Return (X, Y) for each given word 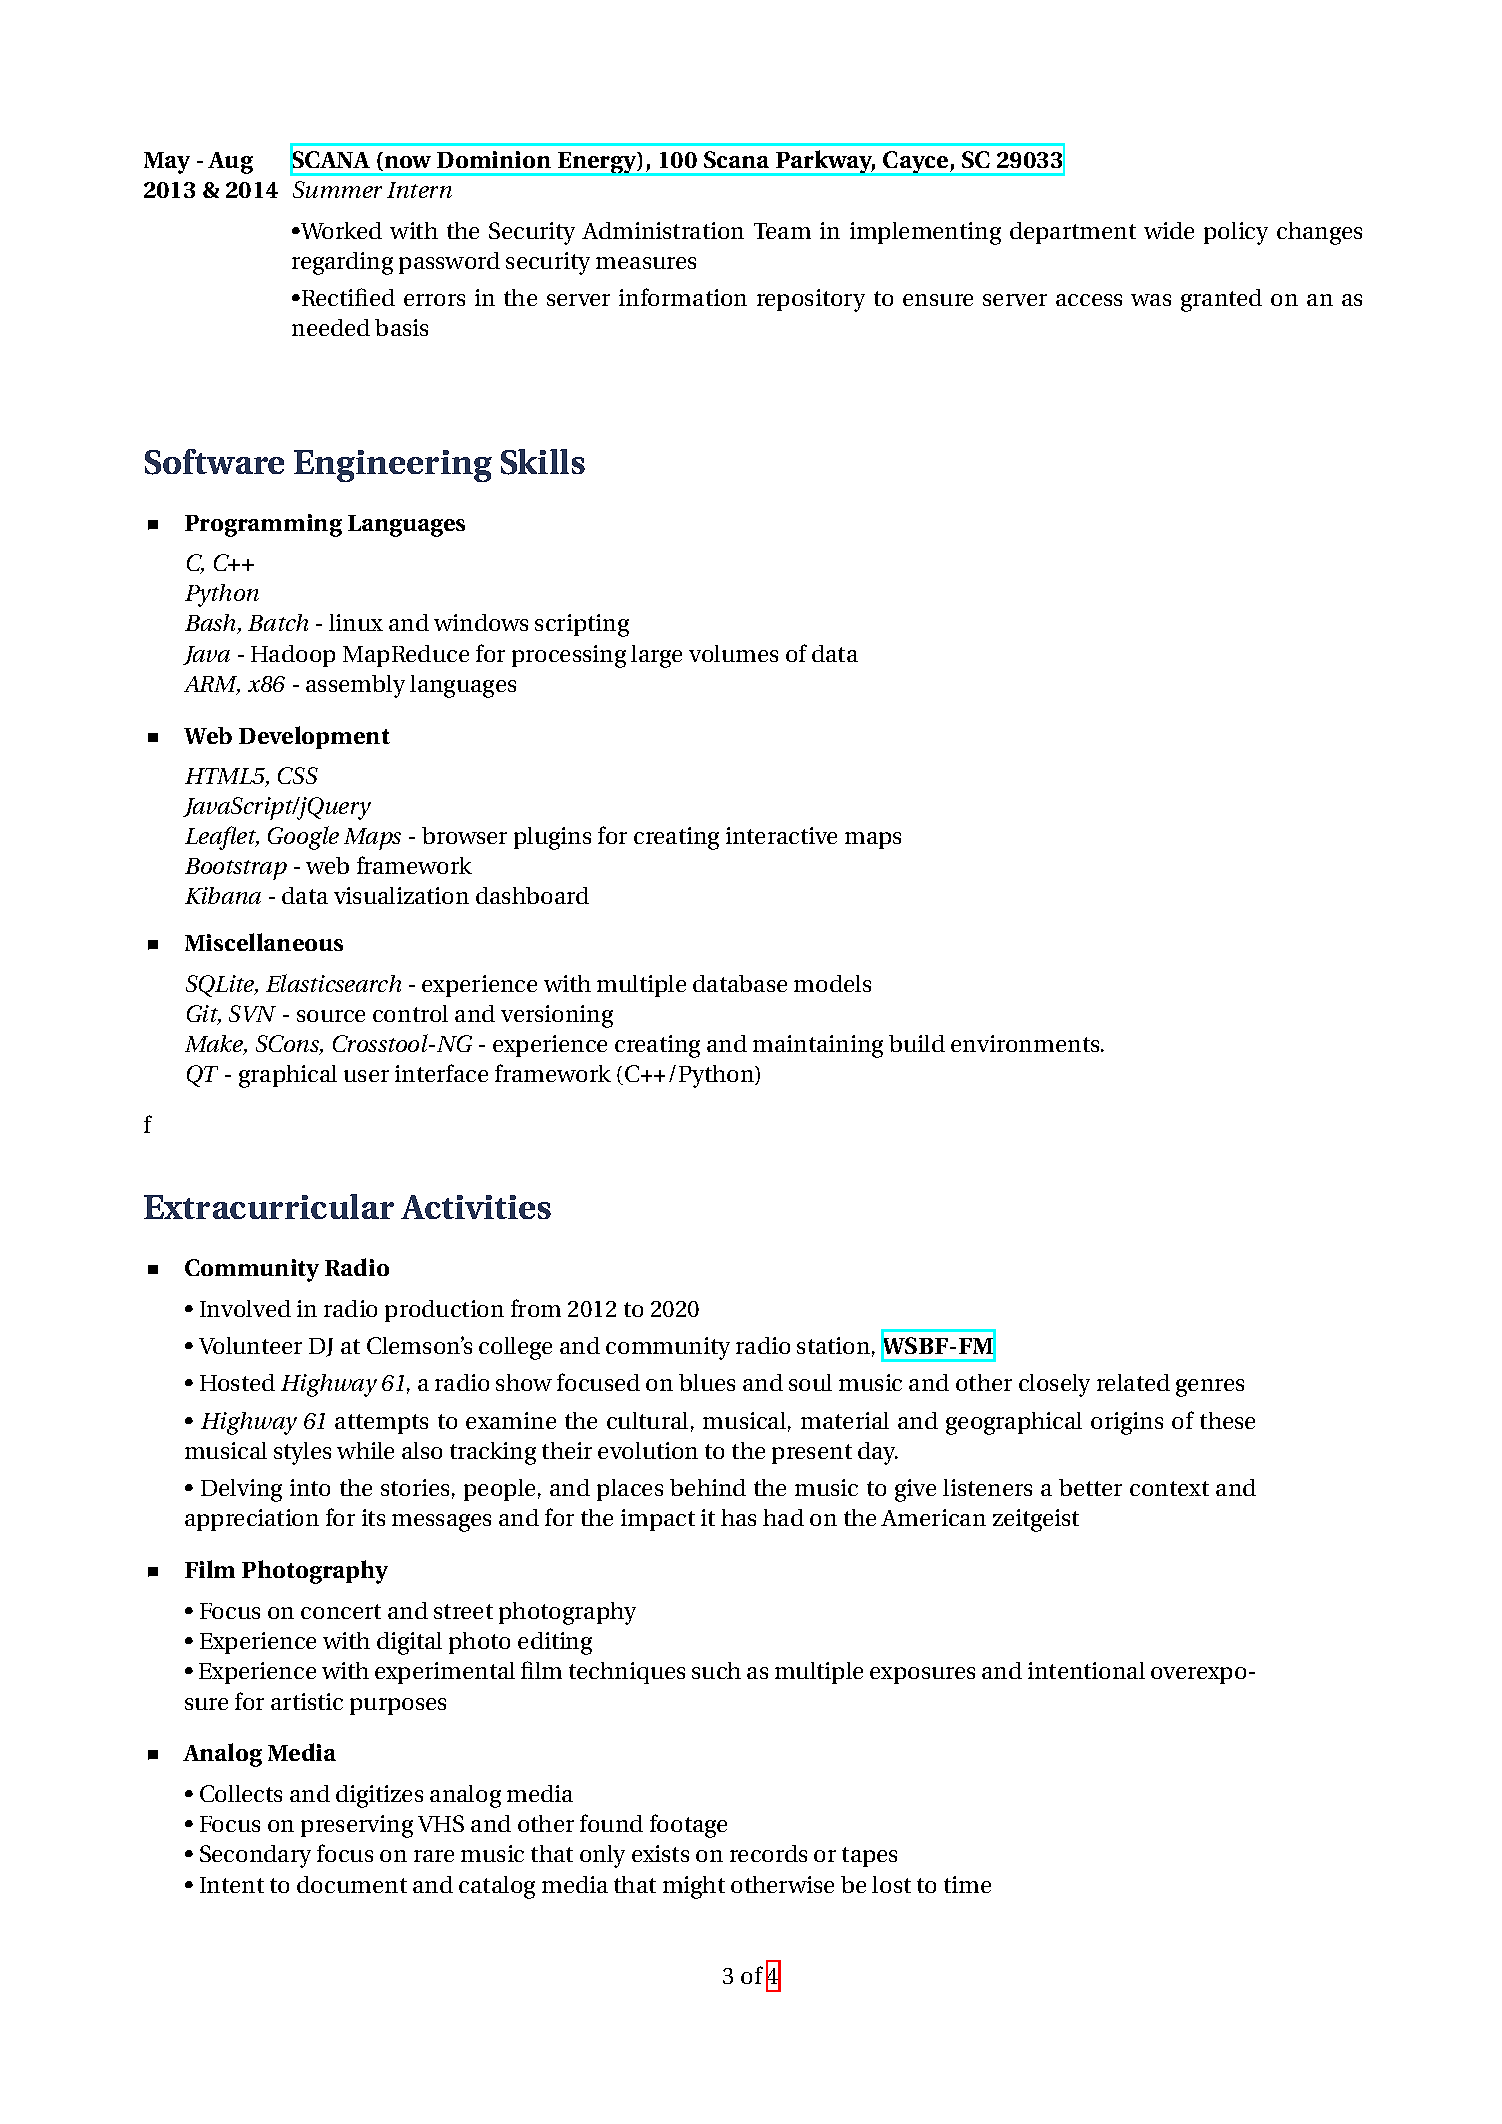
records (768, 1853)
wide (1169, 230)
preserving (357, 1826)
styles (302, 1453)
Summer (337, 189)
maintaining (818, 1046)
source (331, 1016)
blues (707, 1382)
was (1151, 300)
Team (782, 231)
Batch (278, 622)
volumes (733, 653)
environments (1026, 1043)
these (1227, 1420)
